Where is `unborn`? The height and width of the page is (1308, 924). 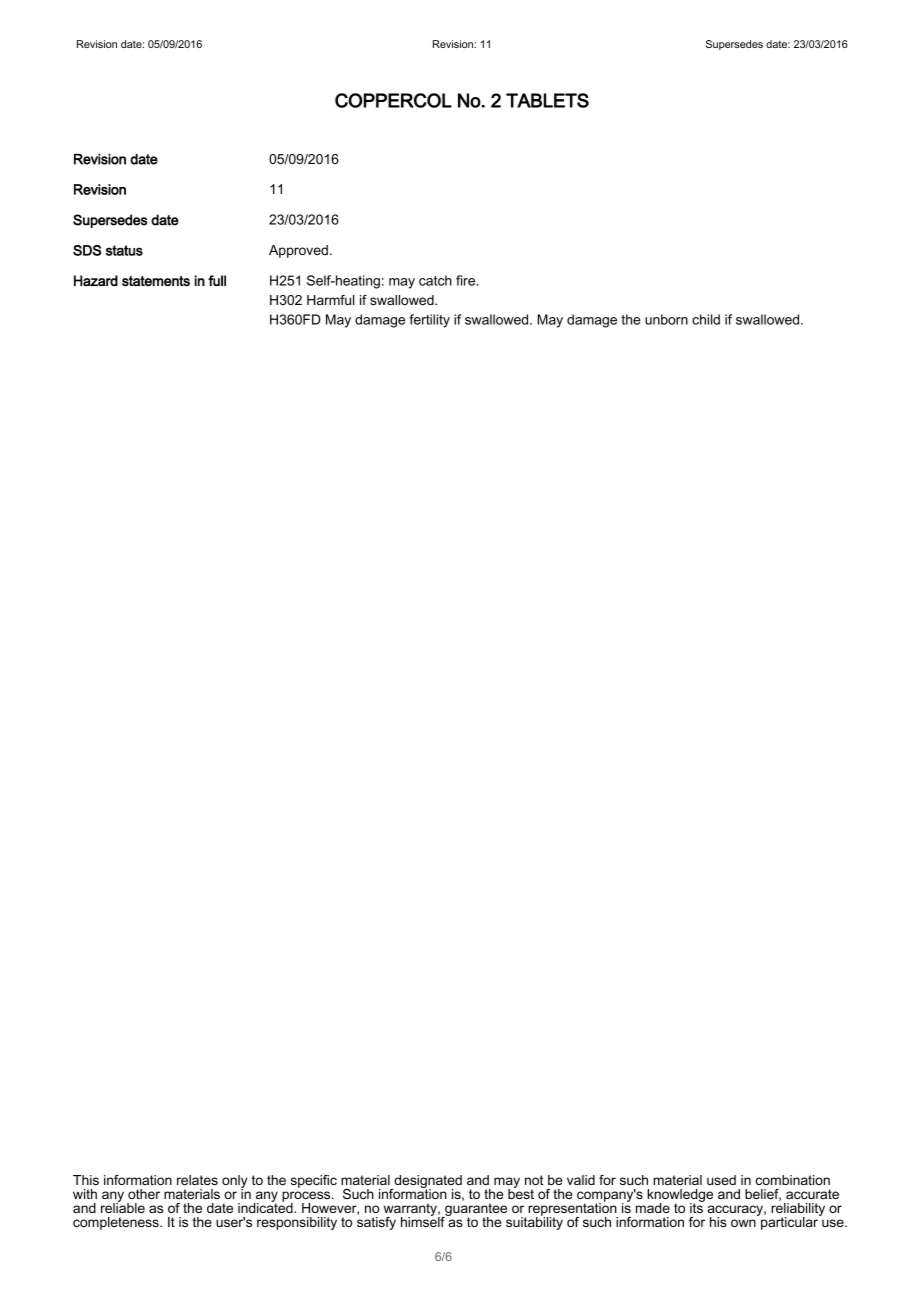
unborn is located at coordinates (666, 319).
